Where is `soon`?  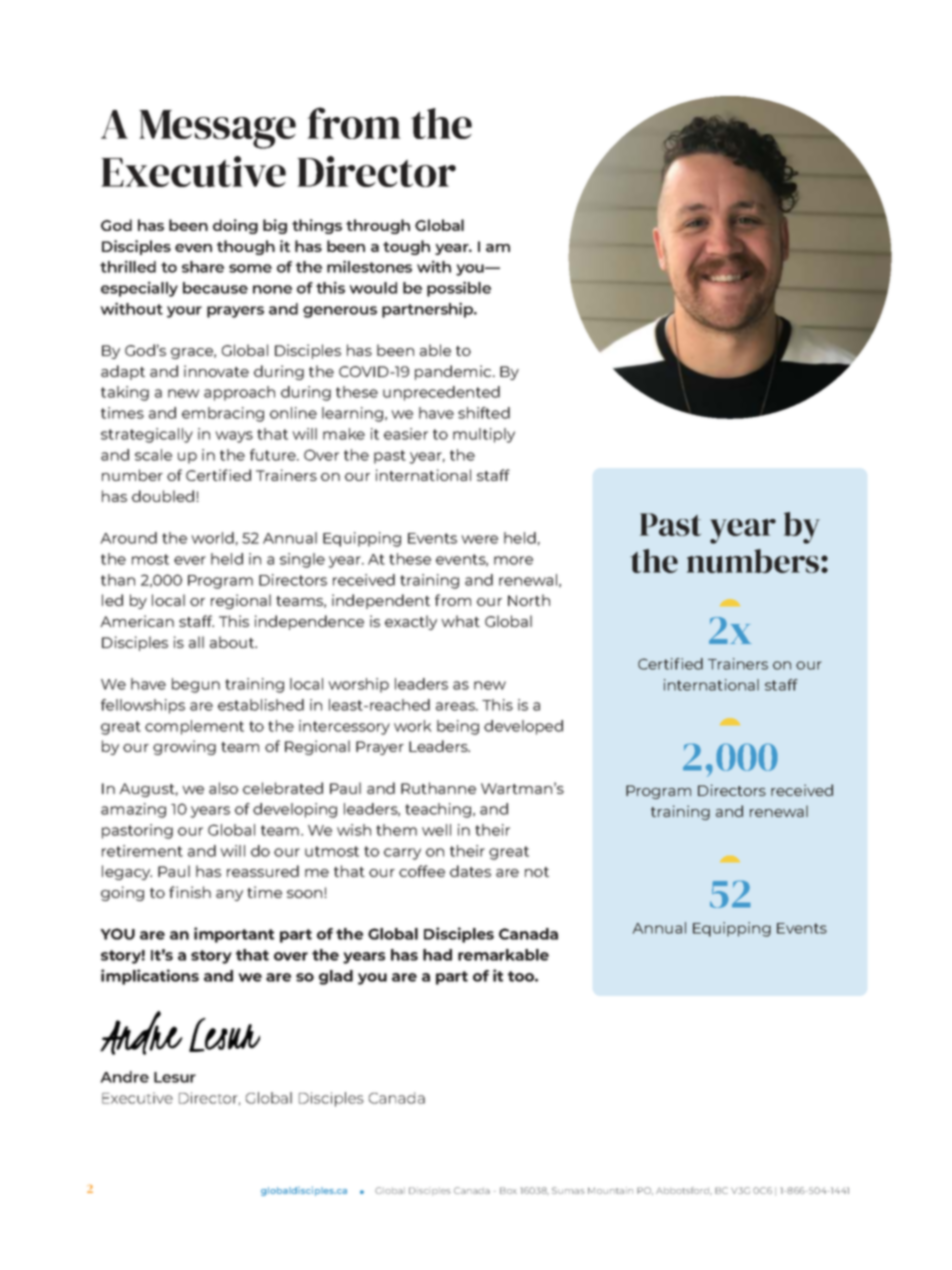
soon is located at coordinates (306, 894).
